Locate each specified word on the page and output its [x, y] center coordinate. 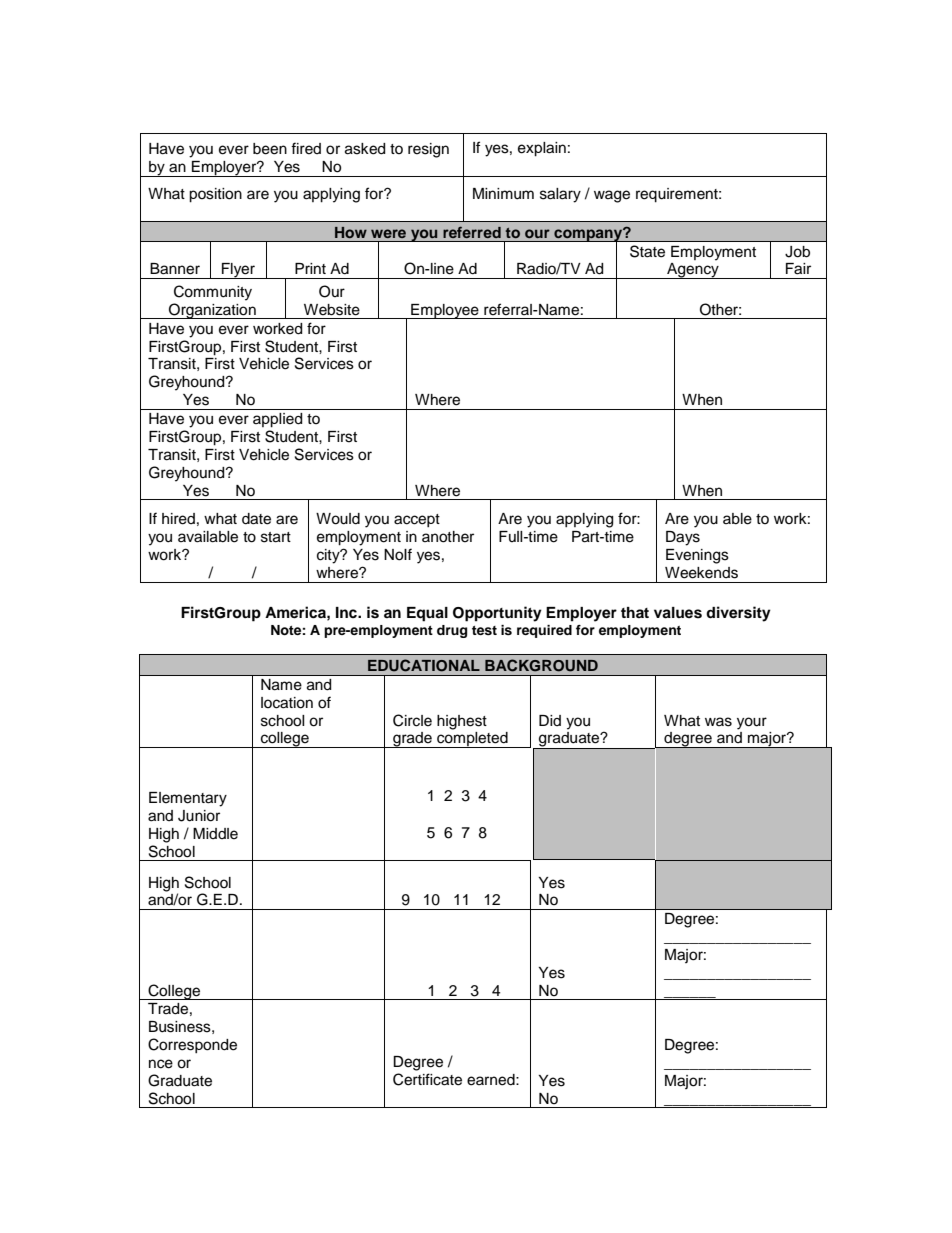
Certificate [427, 1079]
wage [612, 196]
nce [161, 1064]
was [718, 722]
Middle [215, 834]
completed [472, 740]
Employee [445, 311]
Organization [212, 311]
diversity [738, 614]
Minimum [503, 194]
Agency [693, 271]
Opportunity [497, 614]
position [215, 195]
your [752, 723]
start [276, 537]
